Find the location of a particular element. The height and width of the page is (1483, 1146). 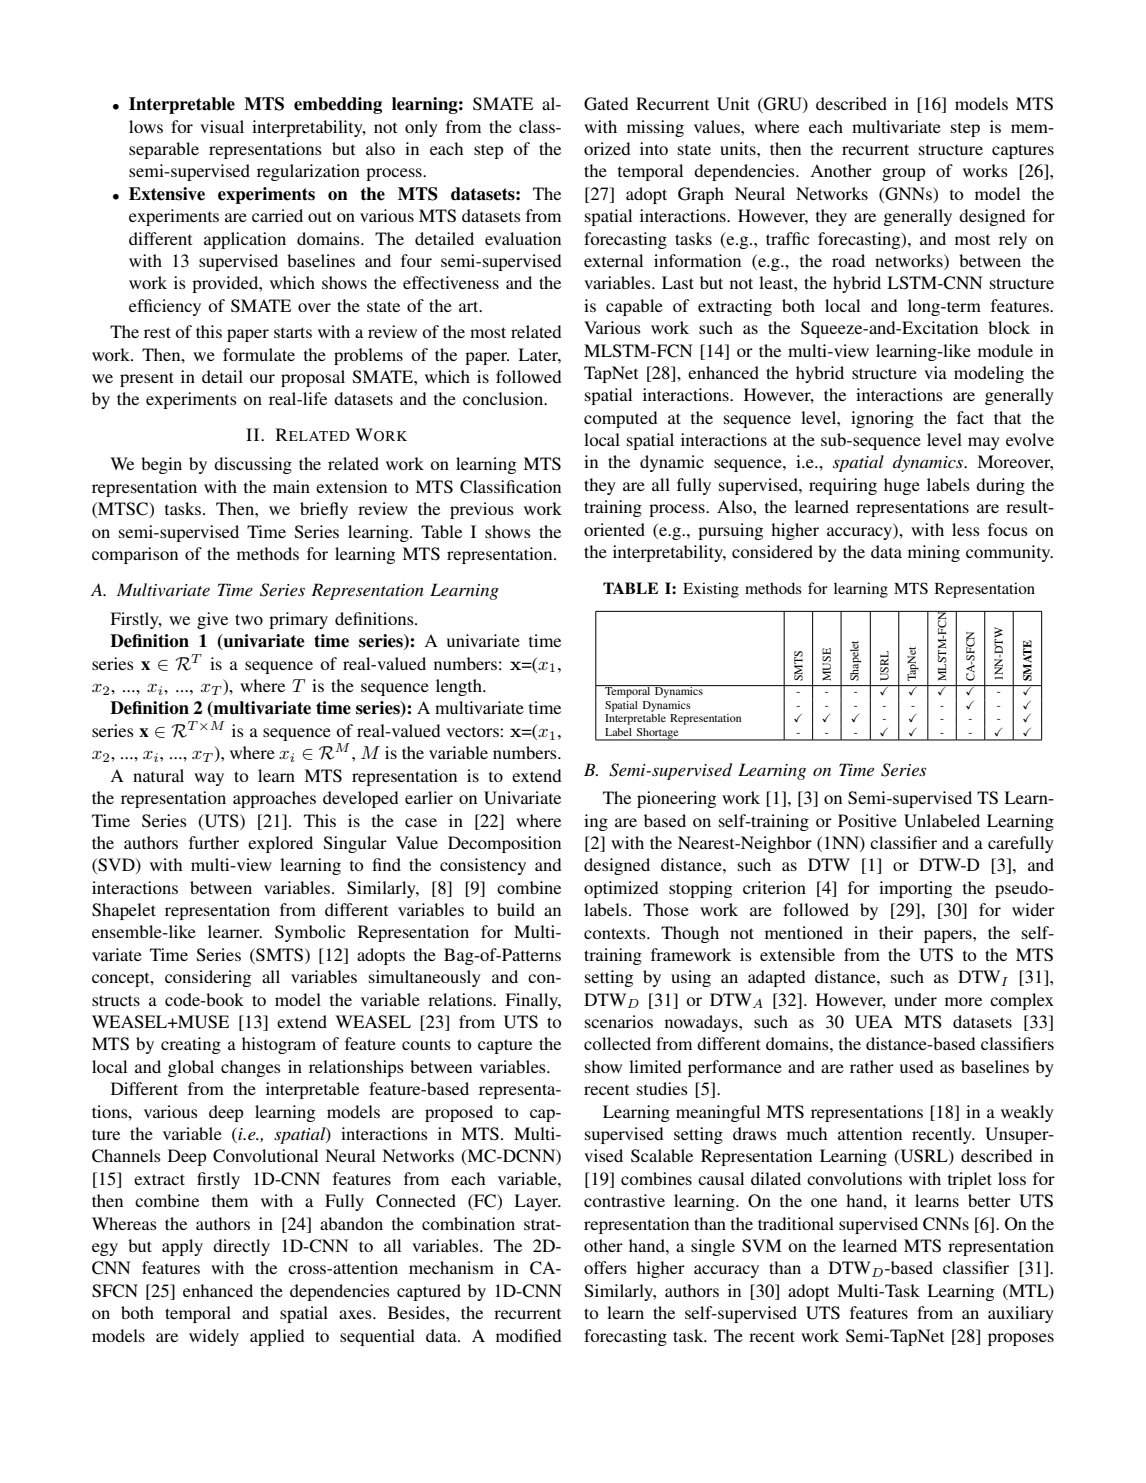

widely is located at coordinates (214, 1337).
